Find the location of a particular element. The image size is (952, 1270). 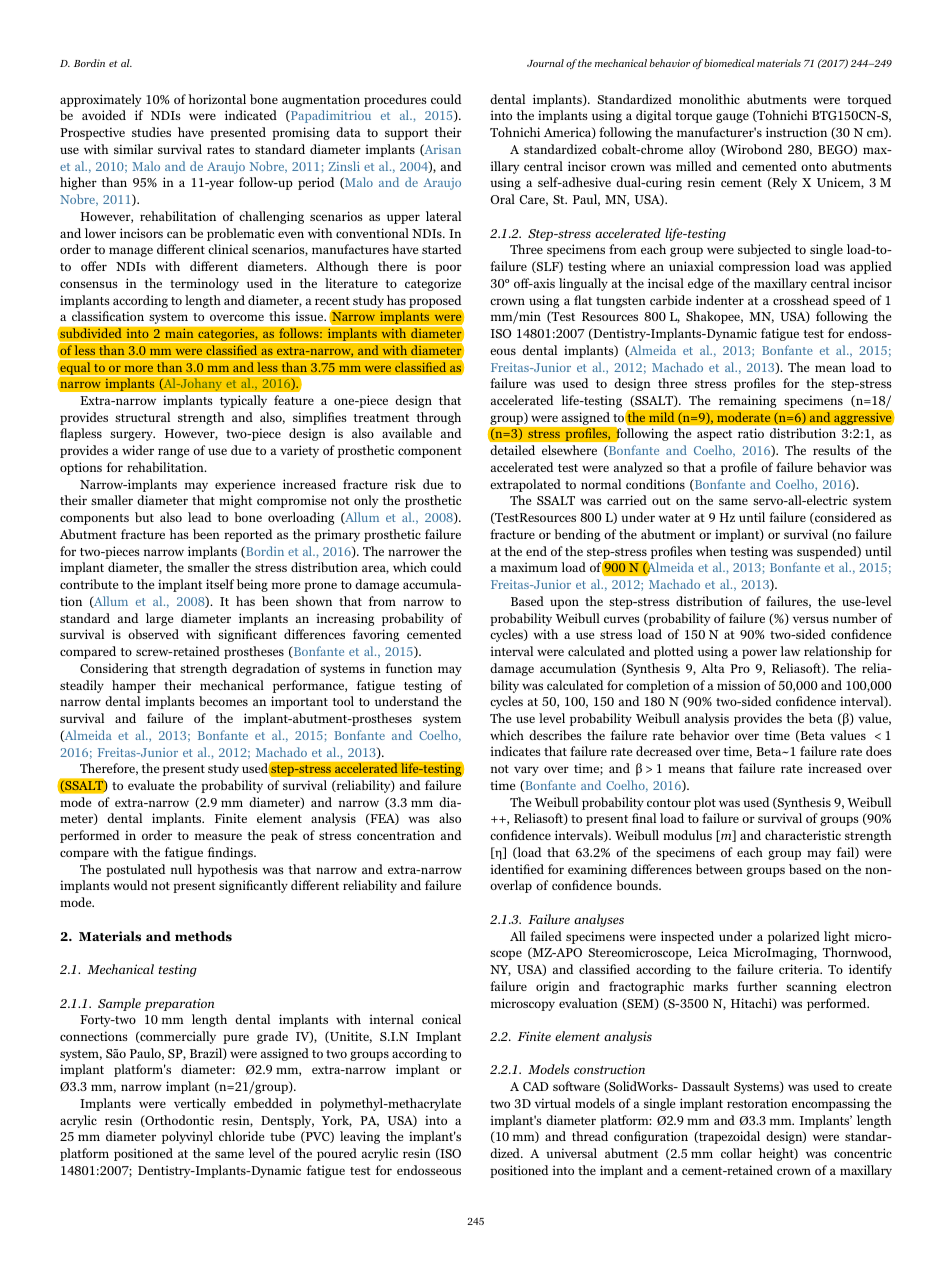

results is located at coordinates (831, 450).
